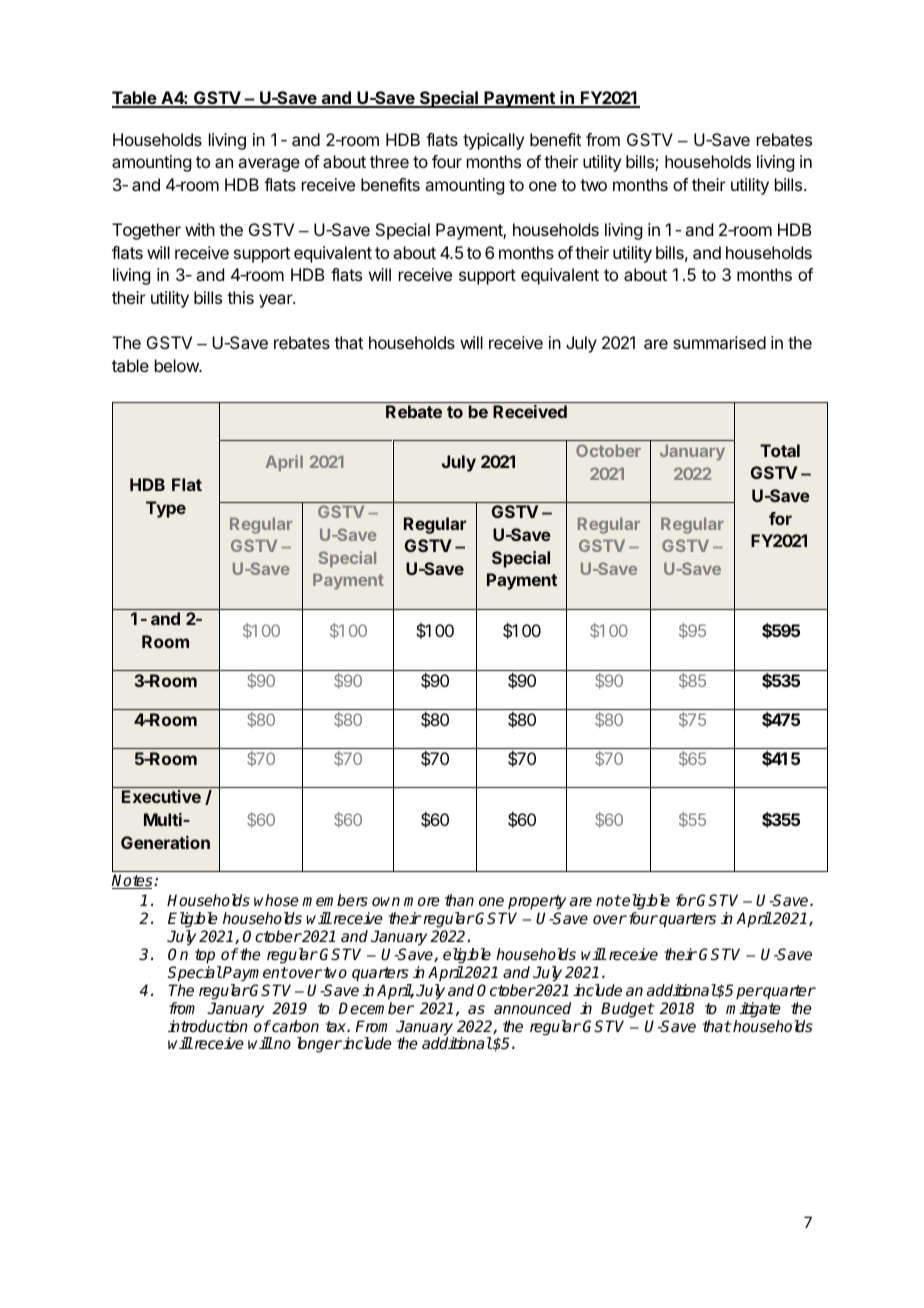 The width and height of the document is (924, 1308). What do you see at coordinates (493, 141) in the document?
I see `typically` at bounding box center [493, 141].
